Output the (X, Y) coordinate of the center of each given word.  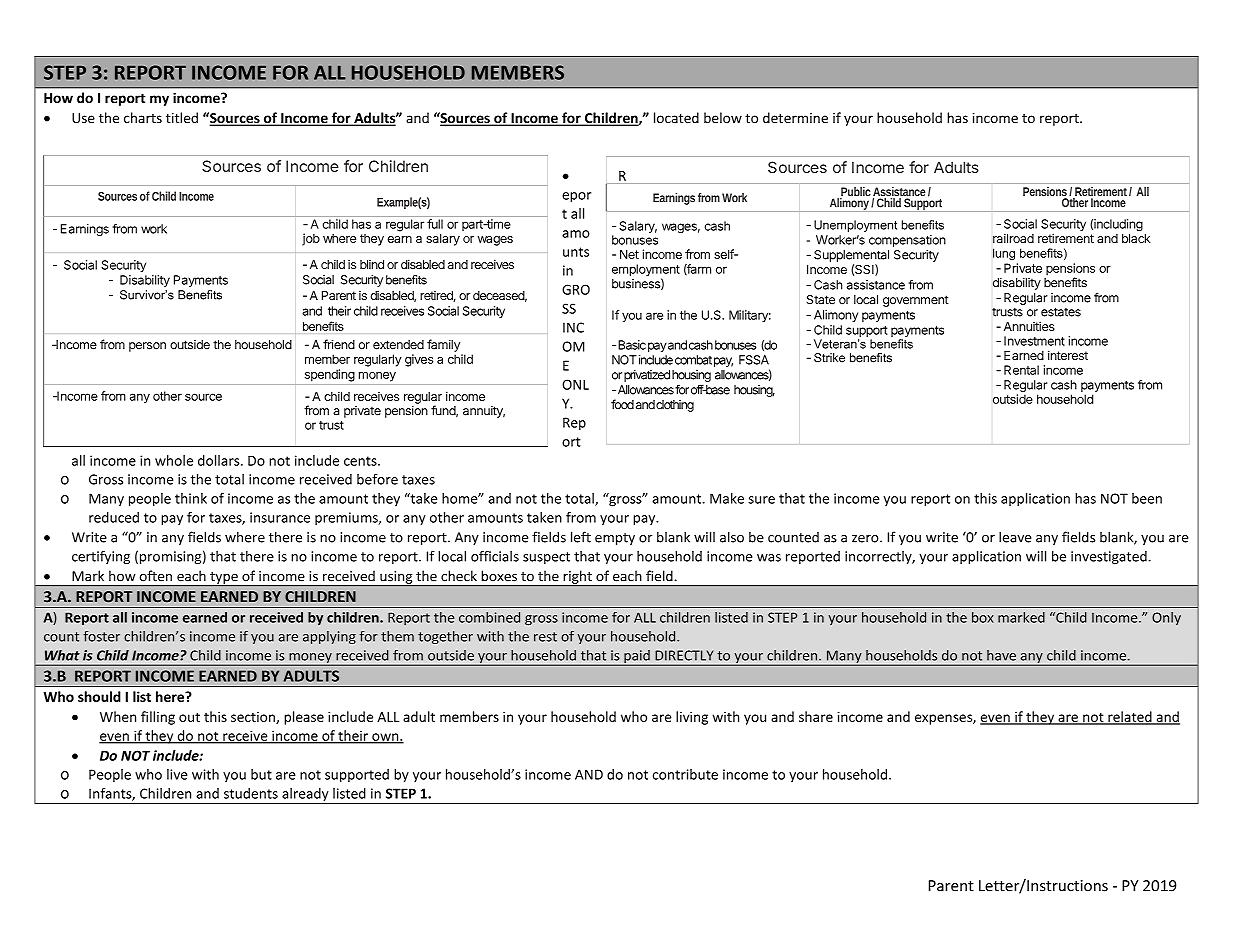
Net (629, 254)
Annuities (1029, 326)
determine (795, 117)
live (177, 774)
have (1001, 655)
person (147, 347)
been (1147, 498)
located (676, 117)
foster (101, 636)
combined (489, 617)
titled (182, 117)
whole (174, 460)
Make (727, 498)
